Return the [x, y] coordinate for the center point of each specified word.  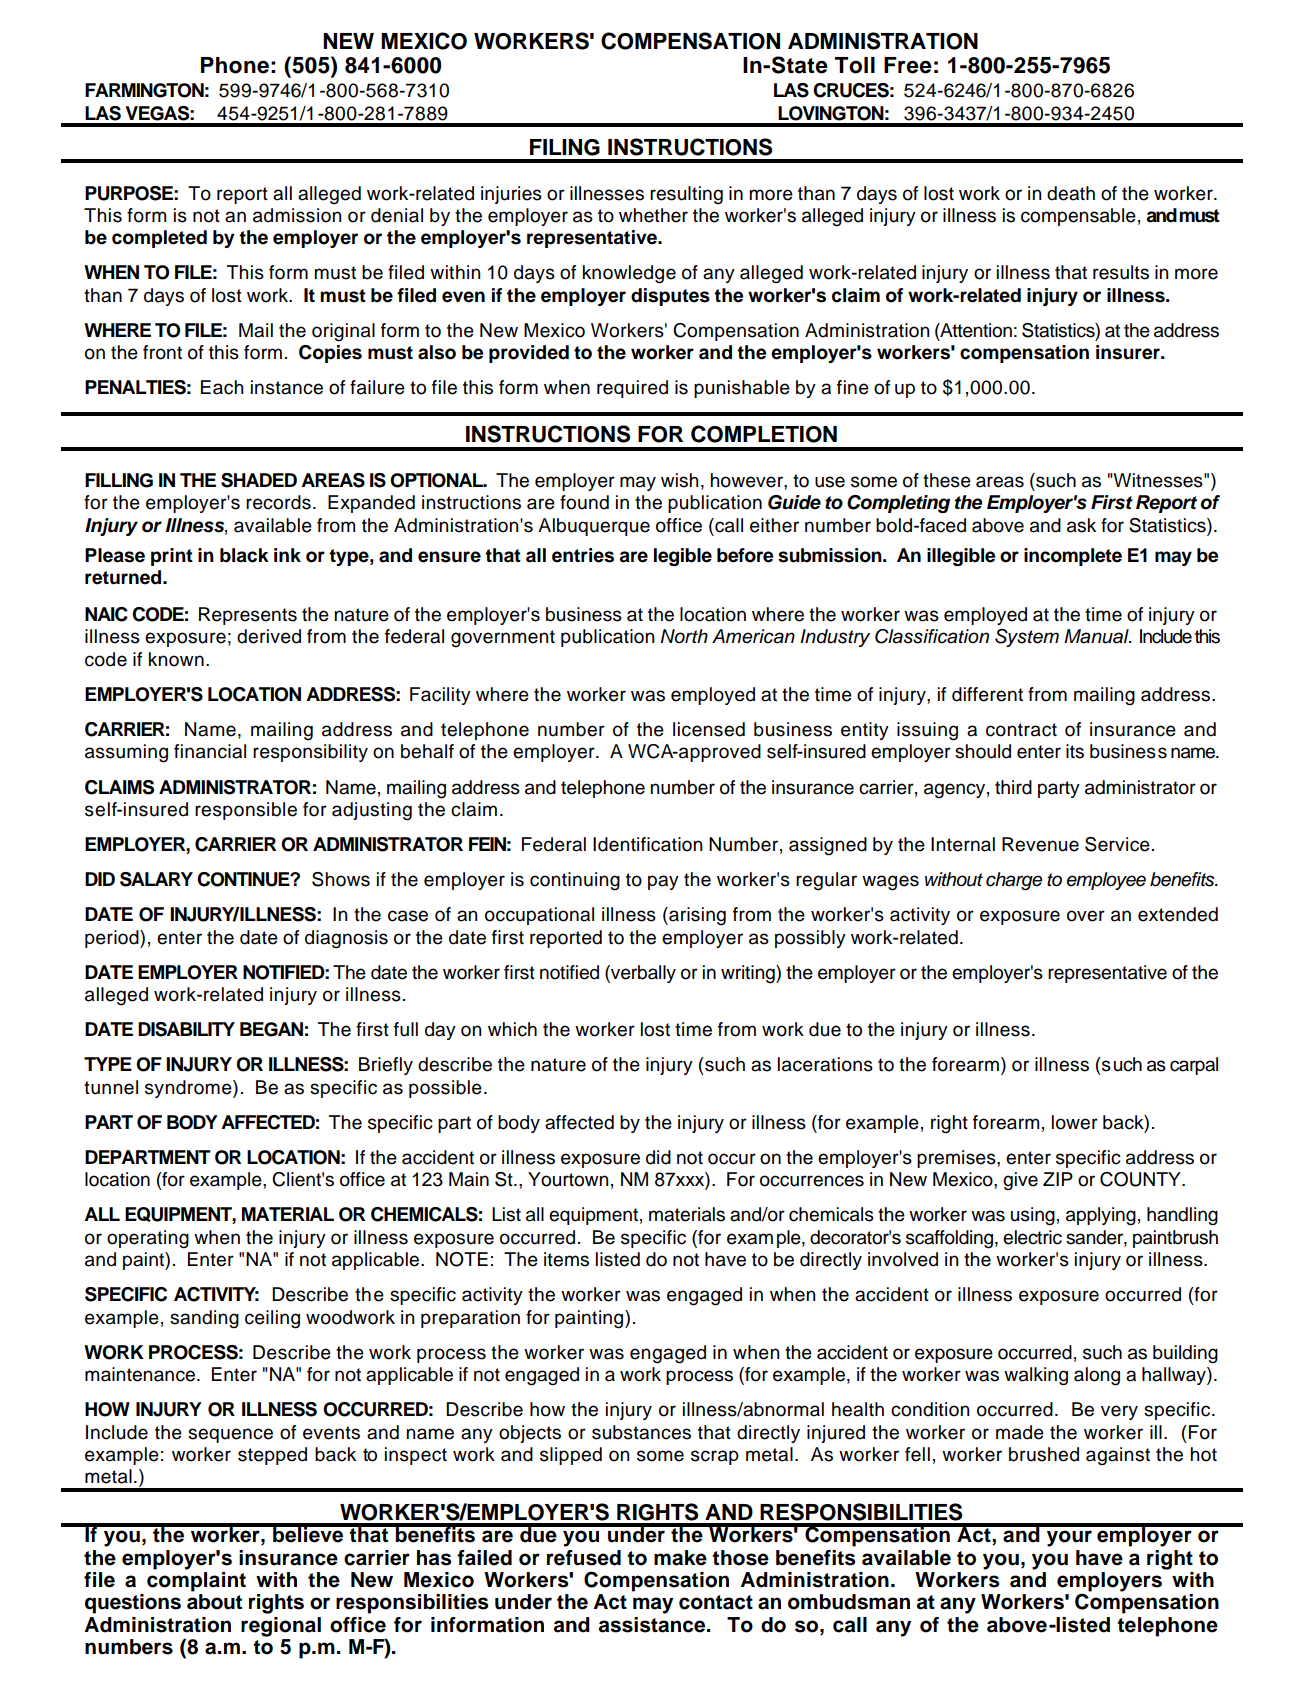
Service [1117, 844]
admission [297, 215]
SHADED [259, 480]
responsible [246, 811]
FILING [565, 147]
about [214, 1602]
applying [1101, 1216]
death [1071, 193]
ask [1081, 525]
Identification [647, 844]
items [566, 1259]
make [680, 1558]
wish [679, 480]
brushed [1044, 1454]
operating [148, 1239]
